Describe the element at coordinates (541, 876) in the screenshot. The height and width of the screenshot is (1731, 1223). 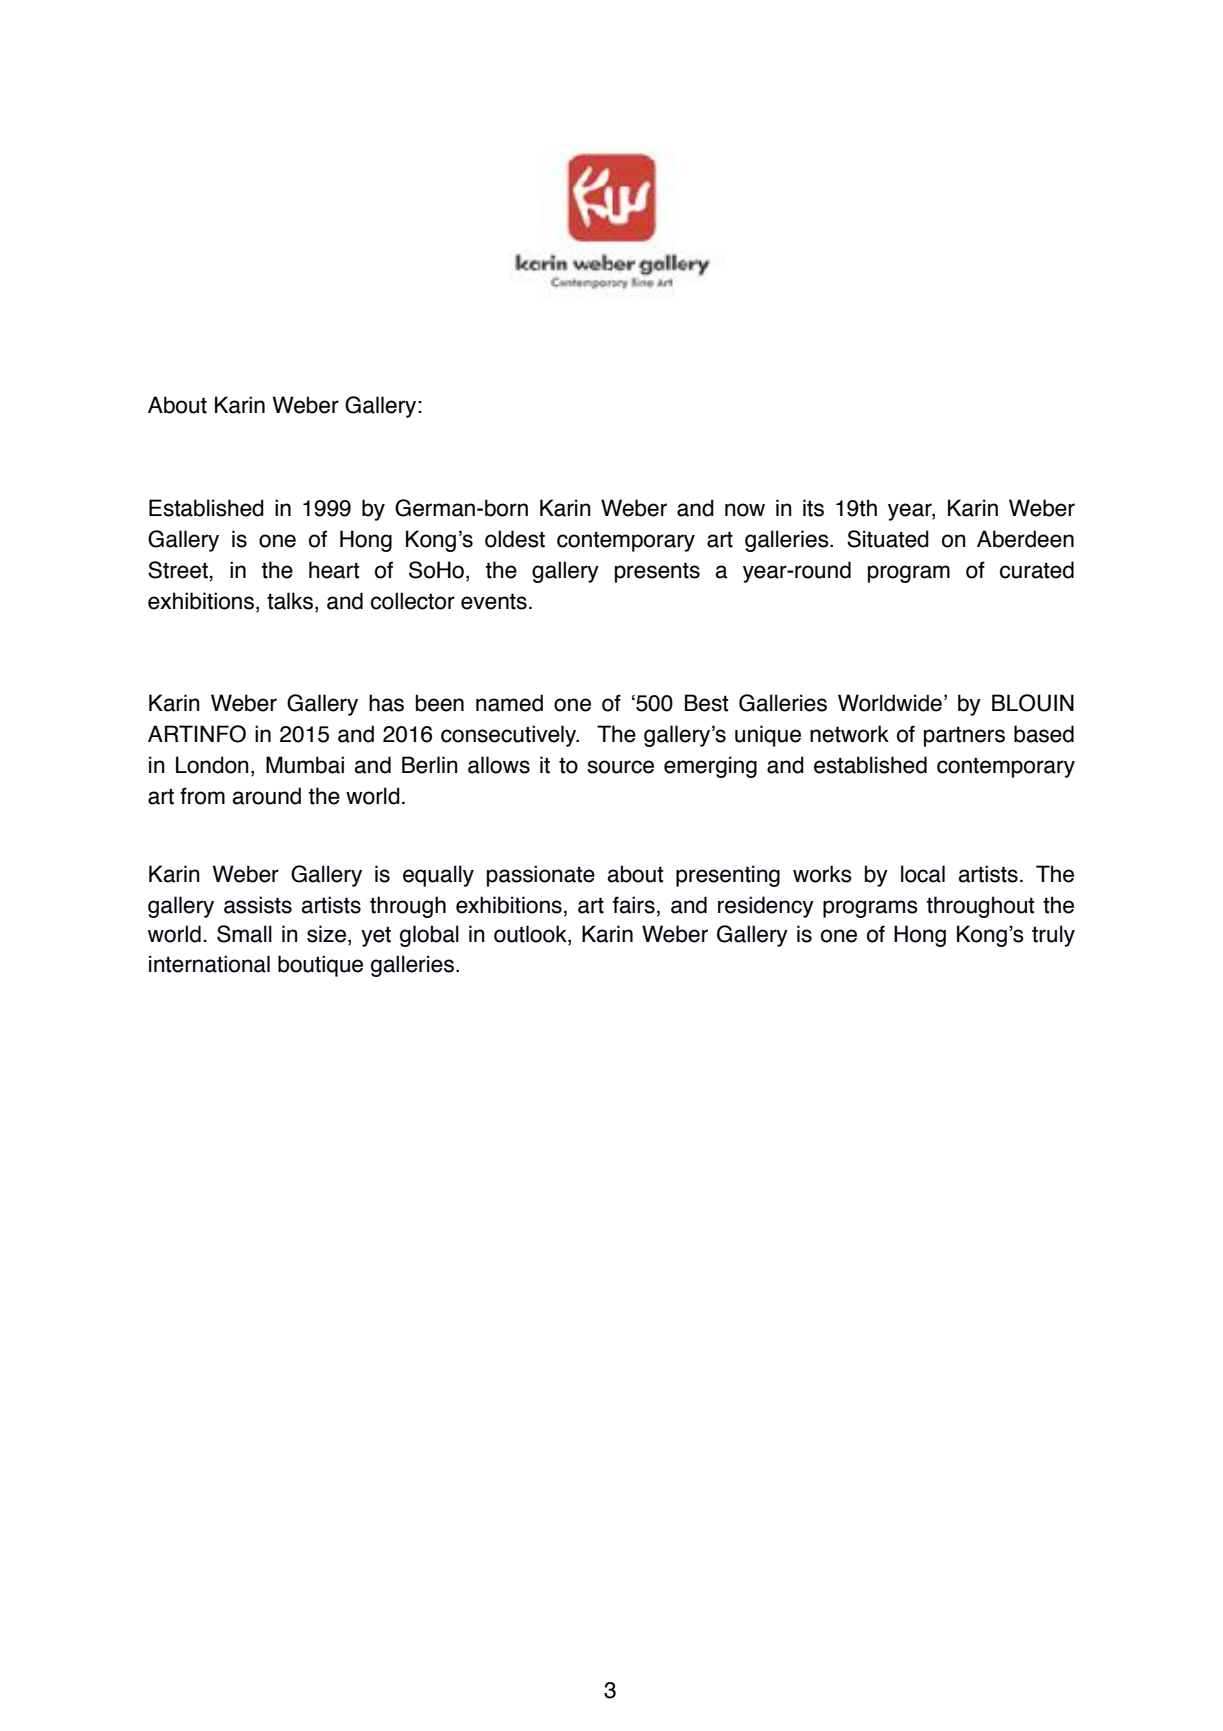
I see `passionate` at that location.
